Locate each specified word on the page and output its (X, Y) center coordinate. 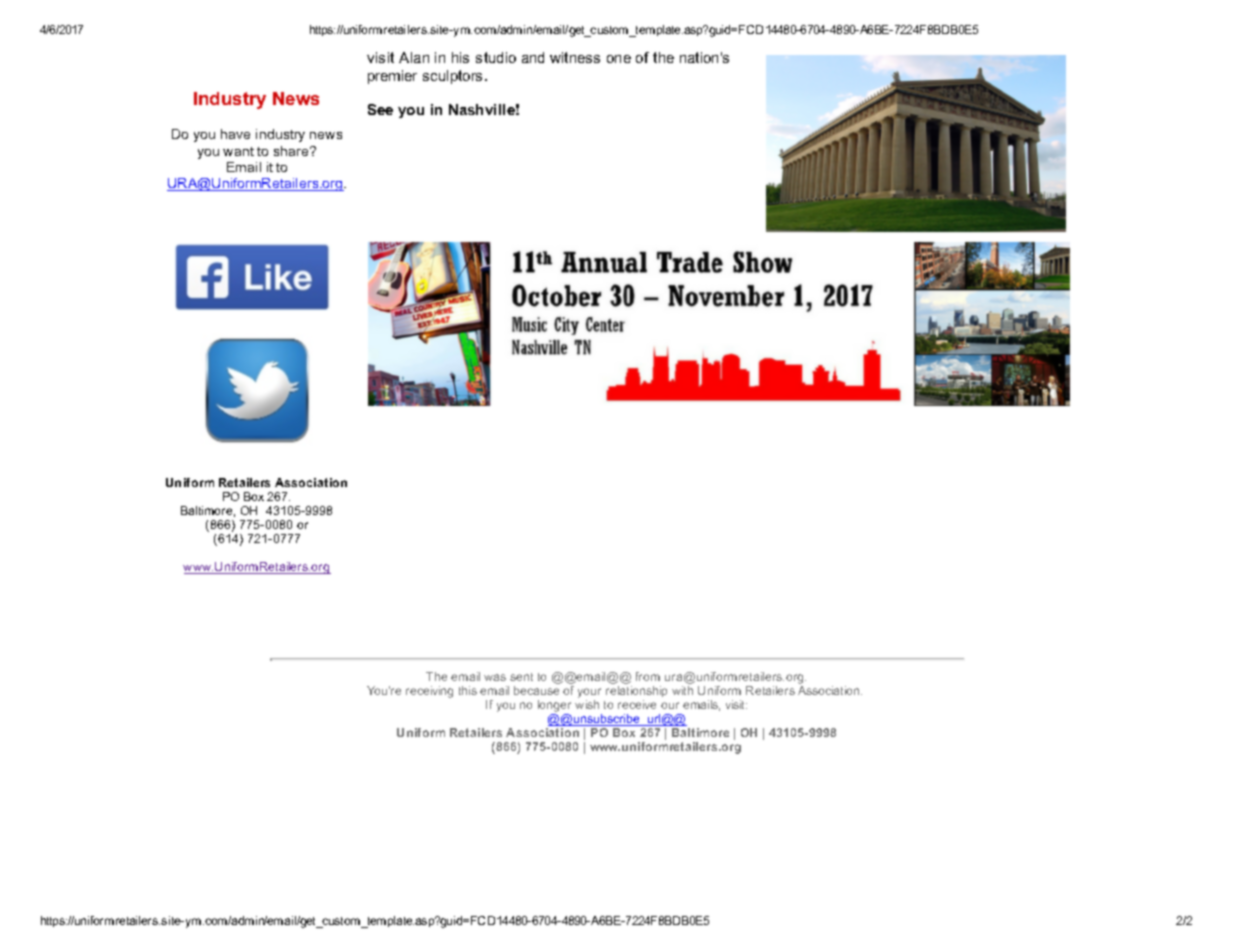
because (536, 690)
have (235, 134)
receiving (429, 692)
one (619, 59)
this (468, 690)
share (292, 151)
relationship (636, 693)
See (380, 109)
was (495, 677)
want (238, 151)
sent (521, 677)
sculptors (452, 77)
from (648, 676)
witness (575, 57)
